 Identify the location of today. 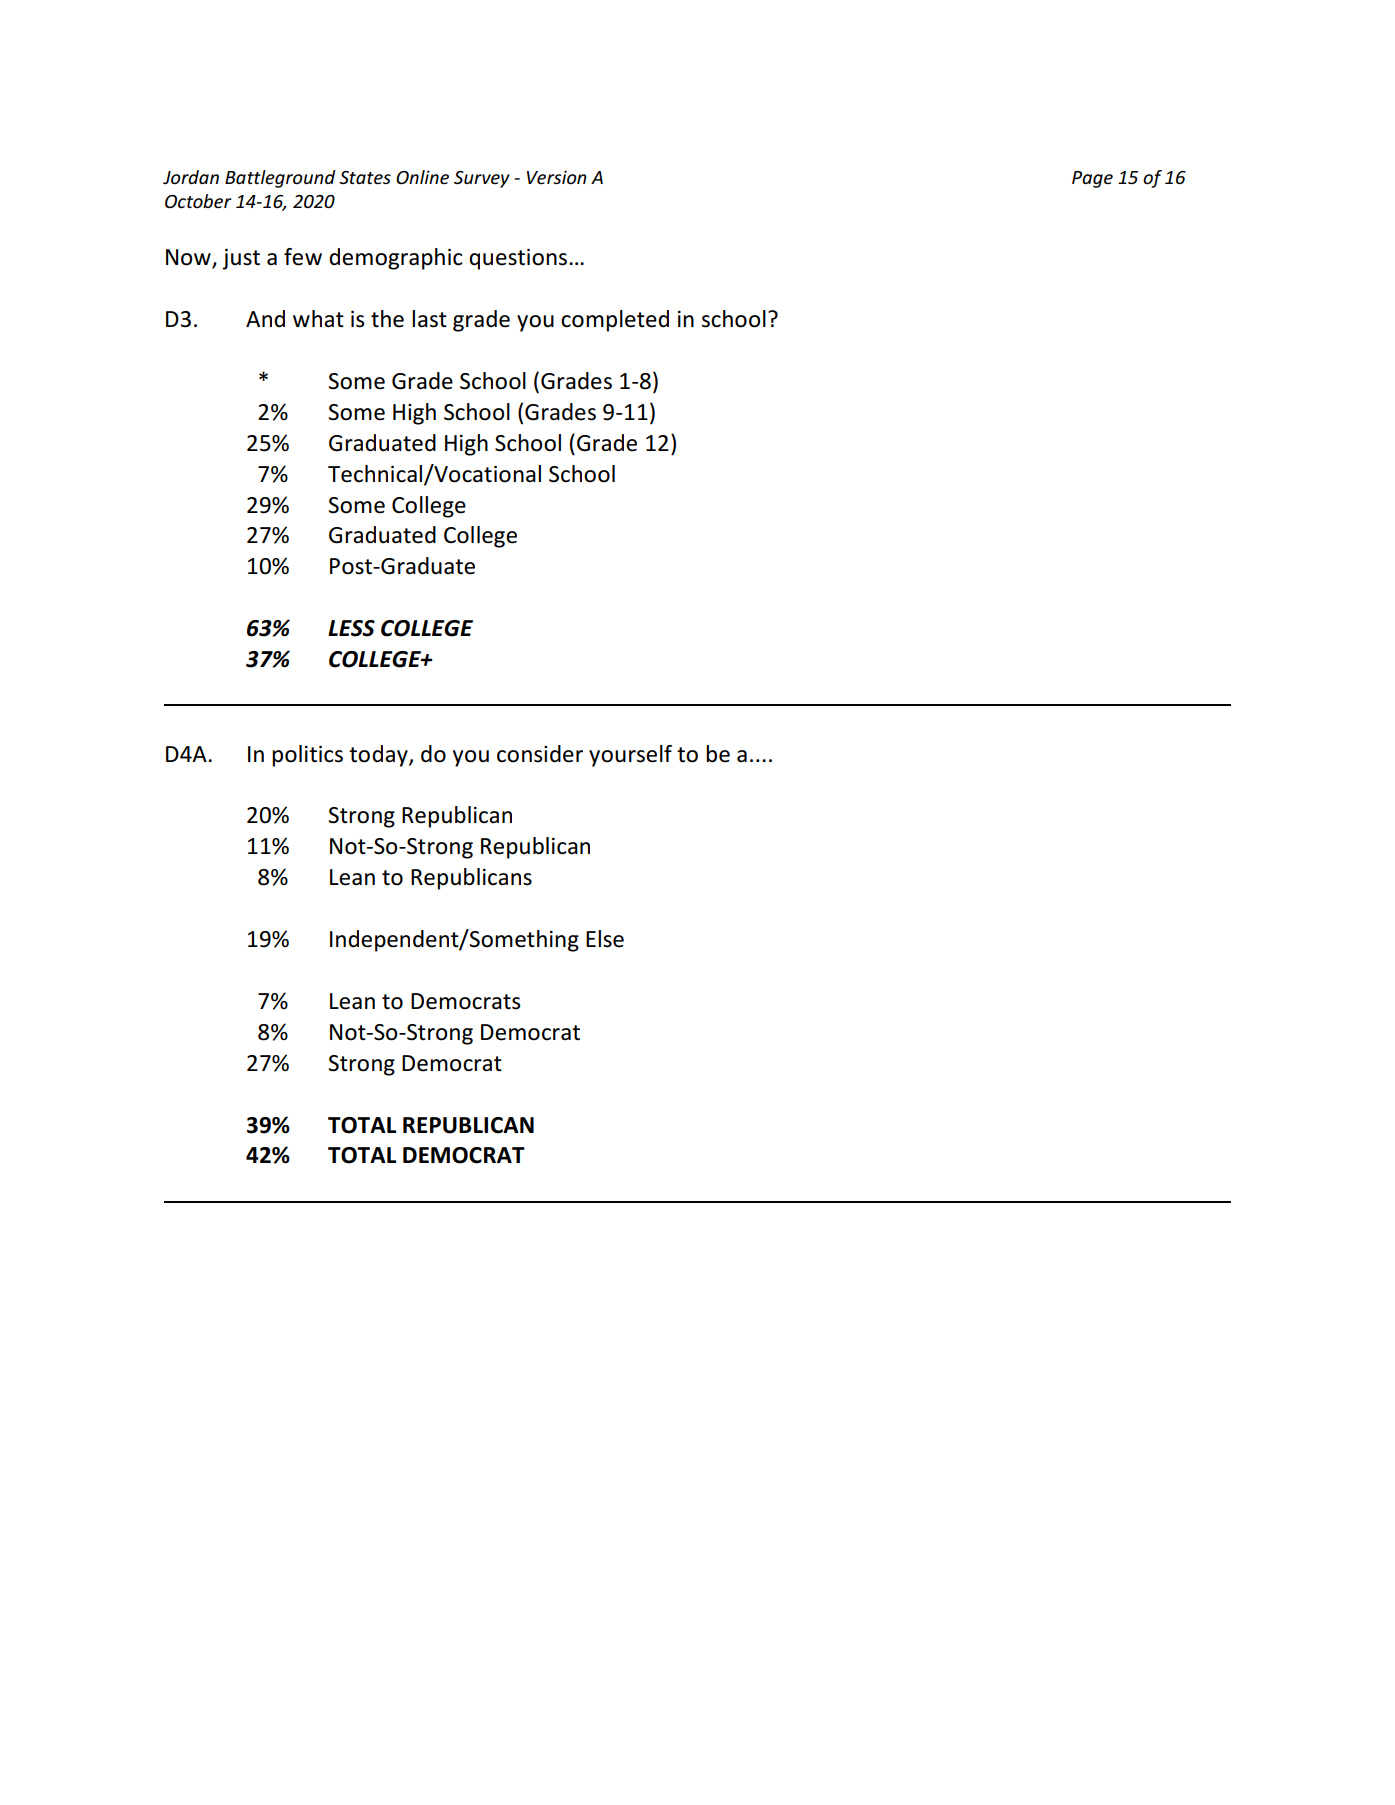
(379, 756).
